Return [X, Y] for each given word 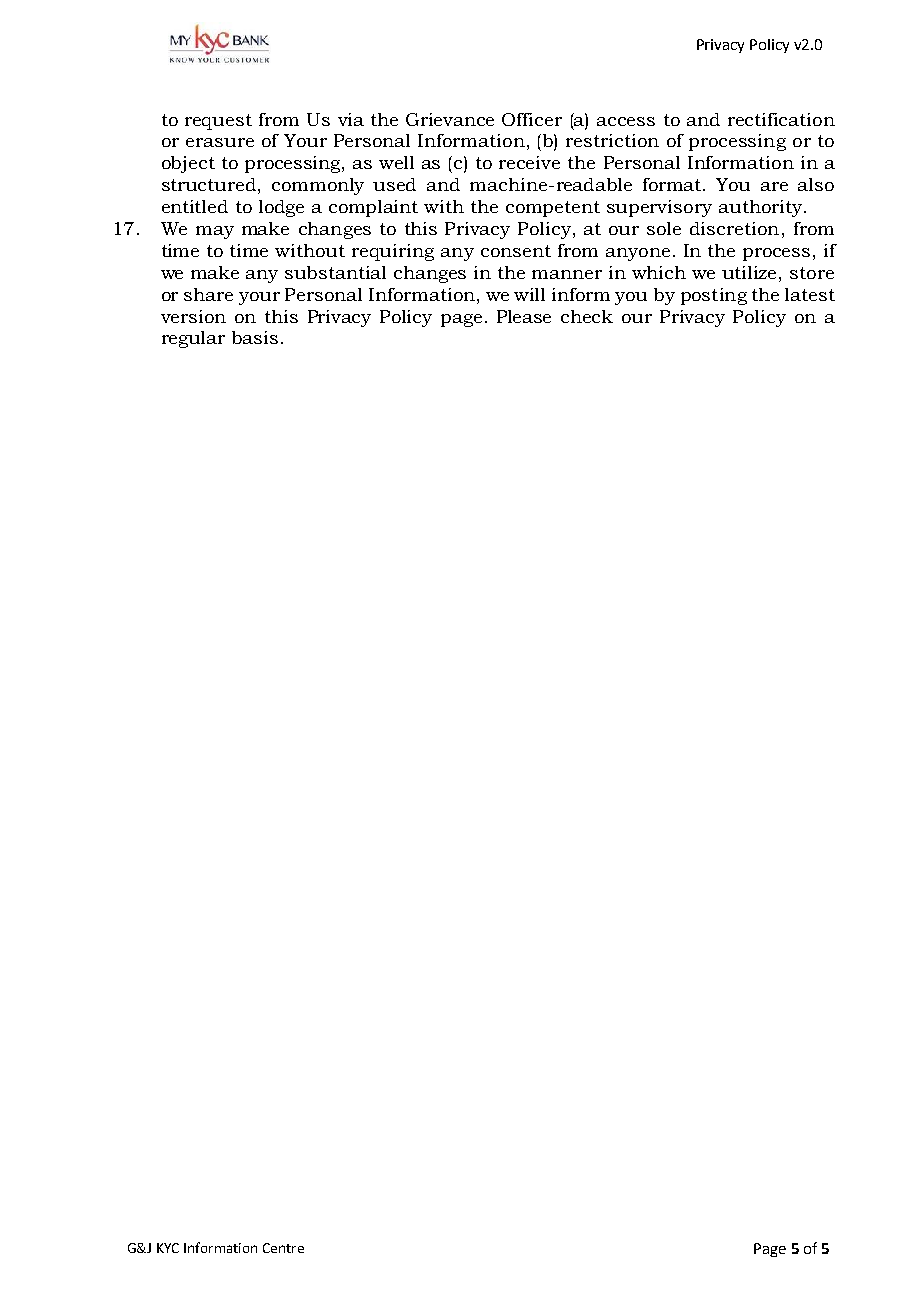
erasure [220, 142]
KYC [168, 1248]
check [587, 316]
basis [255, 337]
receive [529, 162]
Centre [283, 1248]
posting [714, 296]
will [529, 294]
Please [524, 316]
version [193, 316]
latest [810, 294]
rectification [781, 119]
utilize [751, 272]
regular [193, 339]
